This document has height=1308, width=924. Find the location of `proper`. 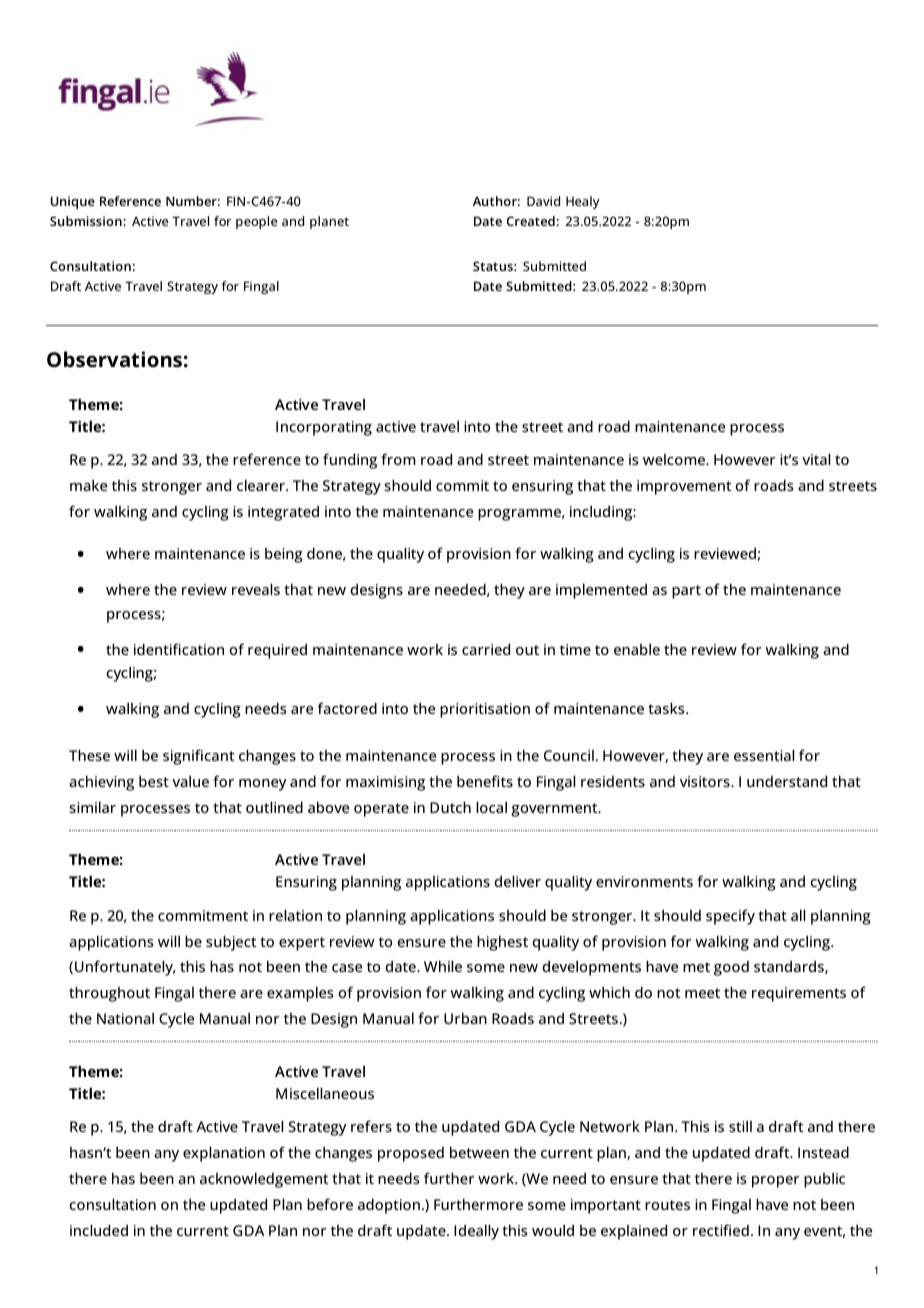

proper is located at coordinates (775, 1182).
